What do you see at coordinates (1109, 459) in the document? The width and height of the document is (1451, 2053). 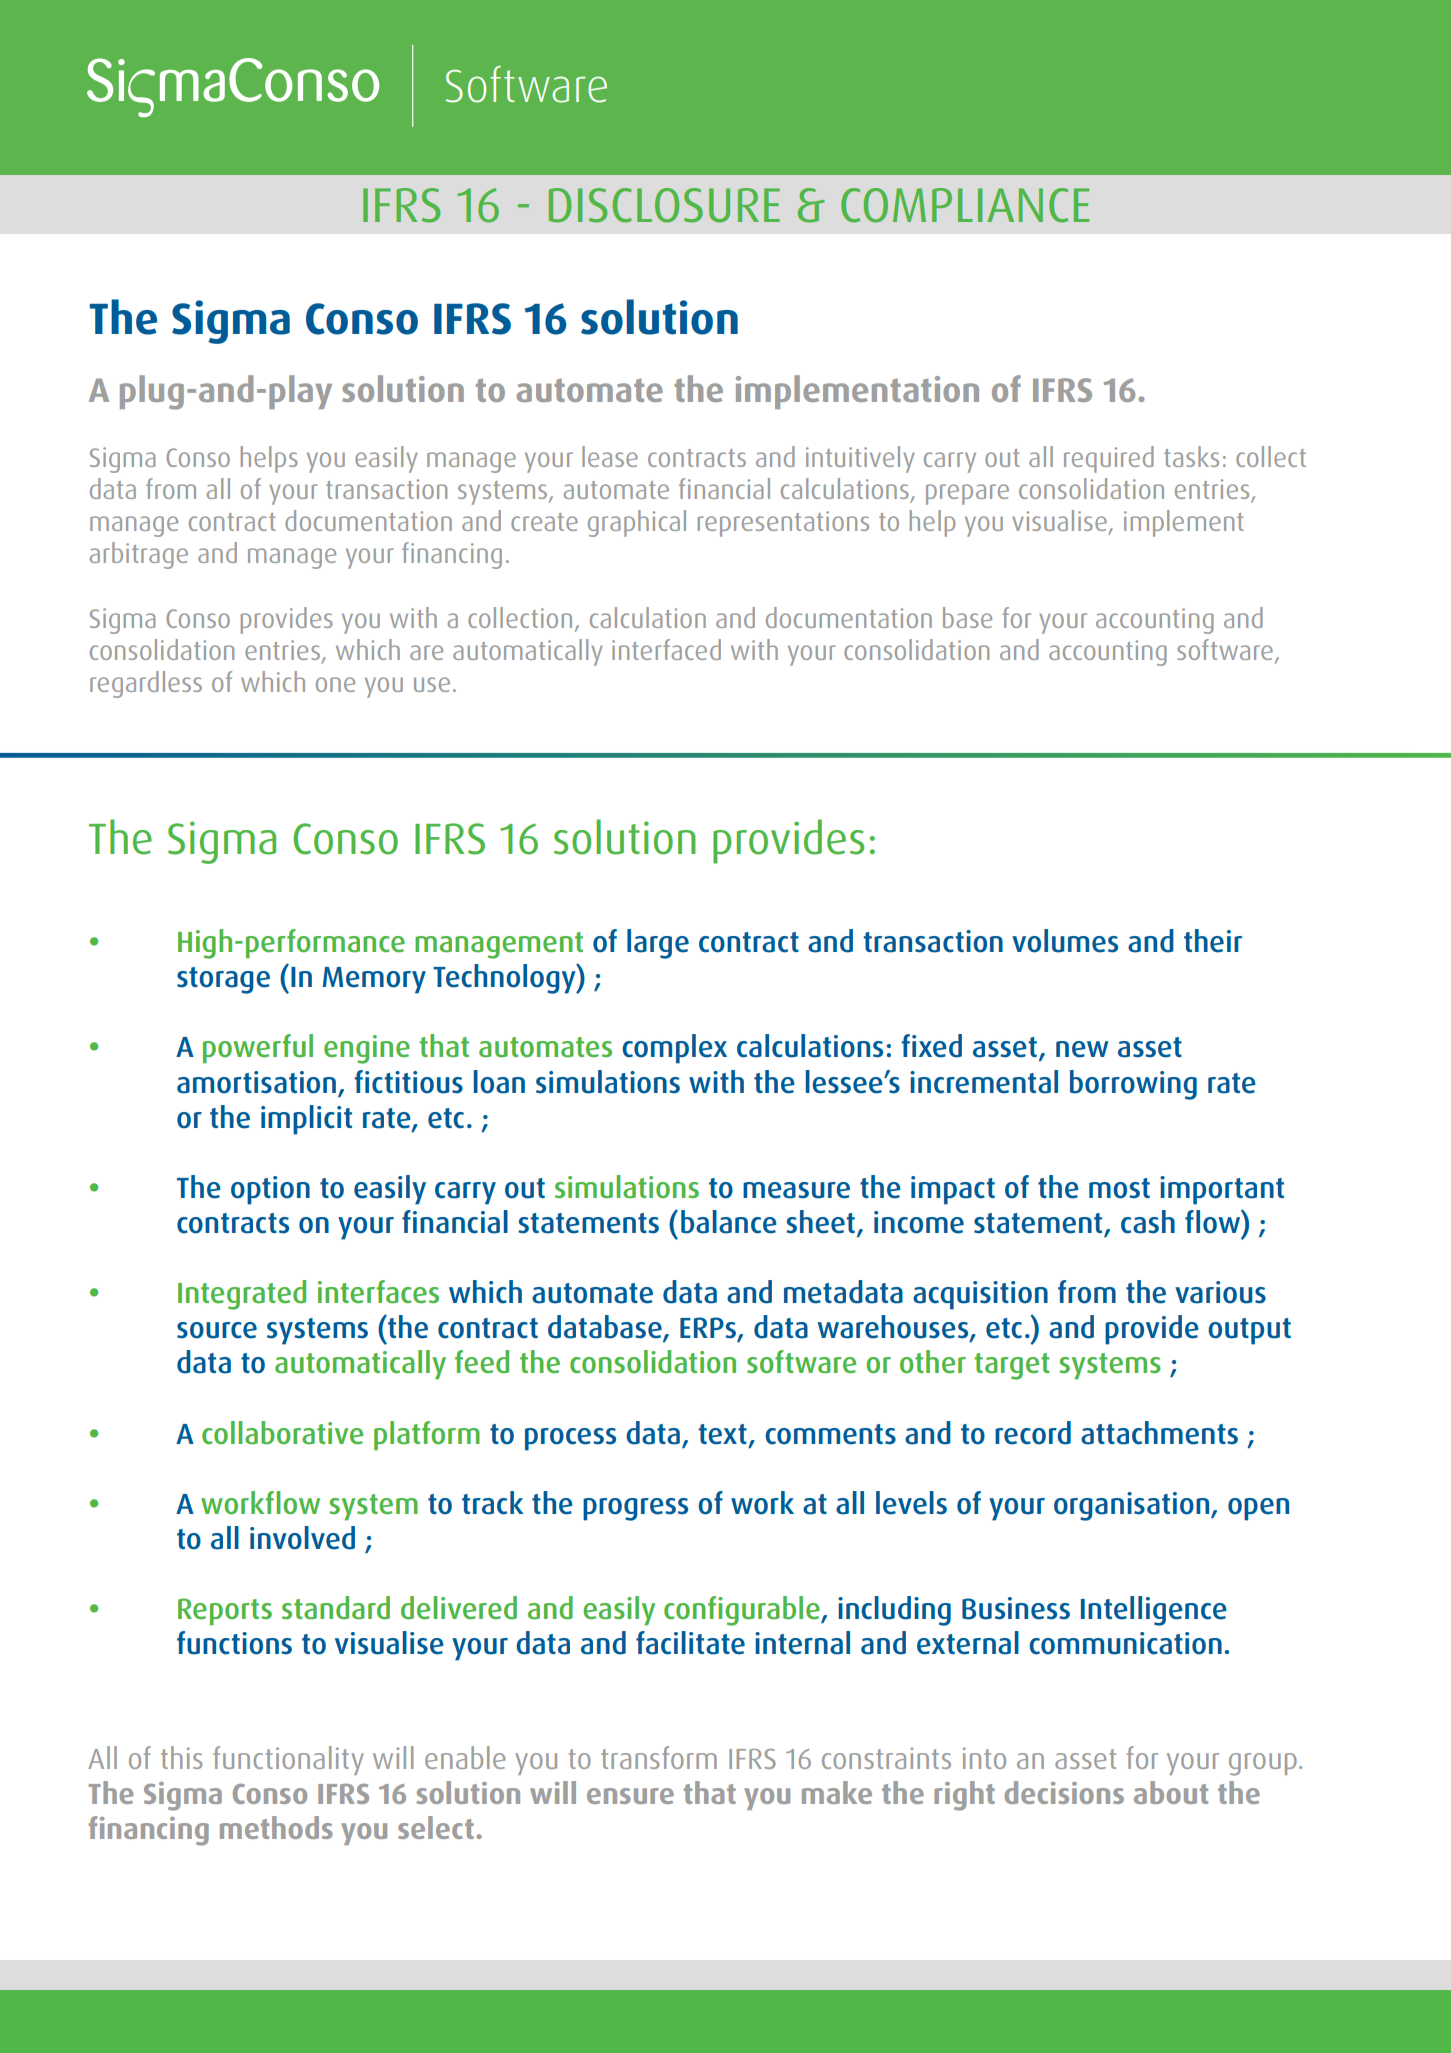 I see `required` at bounding box center [1109, 459].
